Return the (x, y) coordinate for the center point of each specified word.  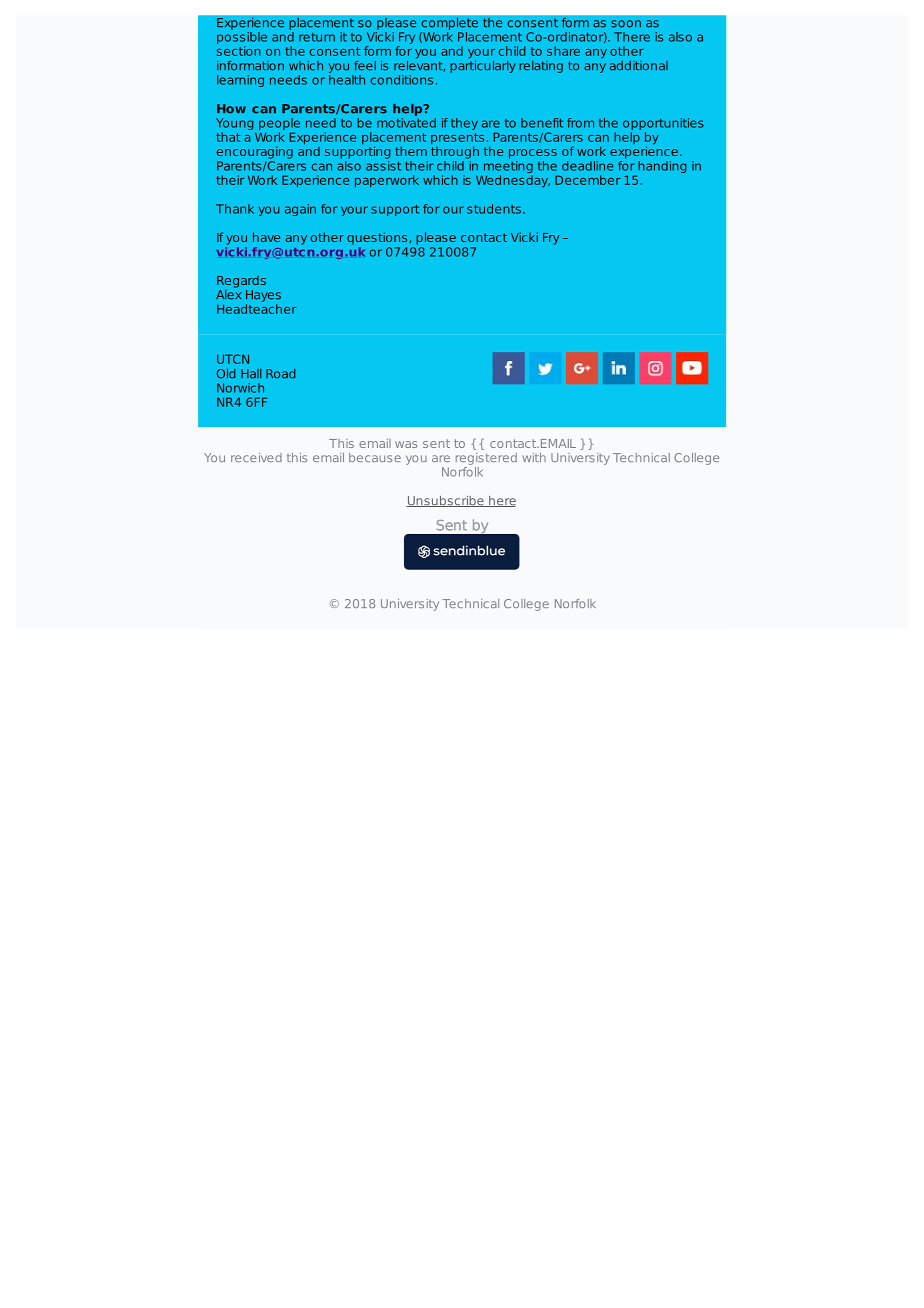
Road (280, 374)
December (588, 180)
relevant (419, 64)
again (300, 210)
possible (242, 38)
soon (626, 24)
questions (377, 238)
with (534, 457)
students (494, 209)
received (256, 457)
